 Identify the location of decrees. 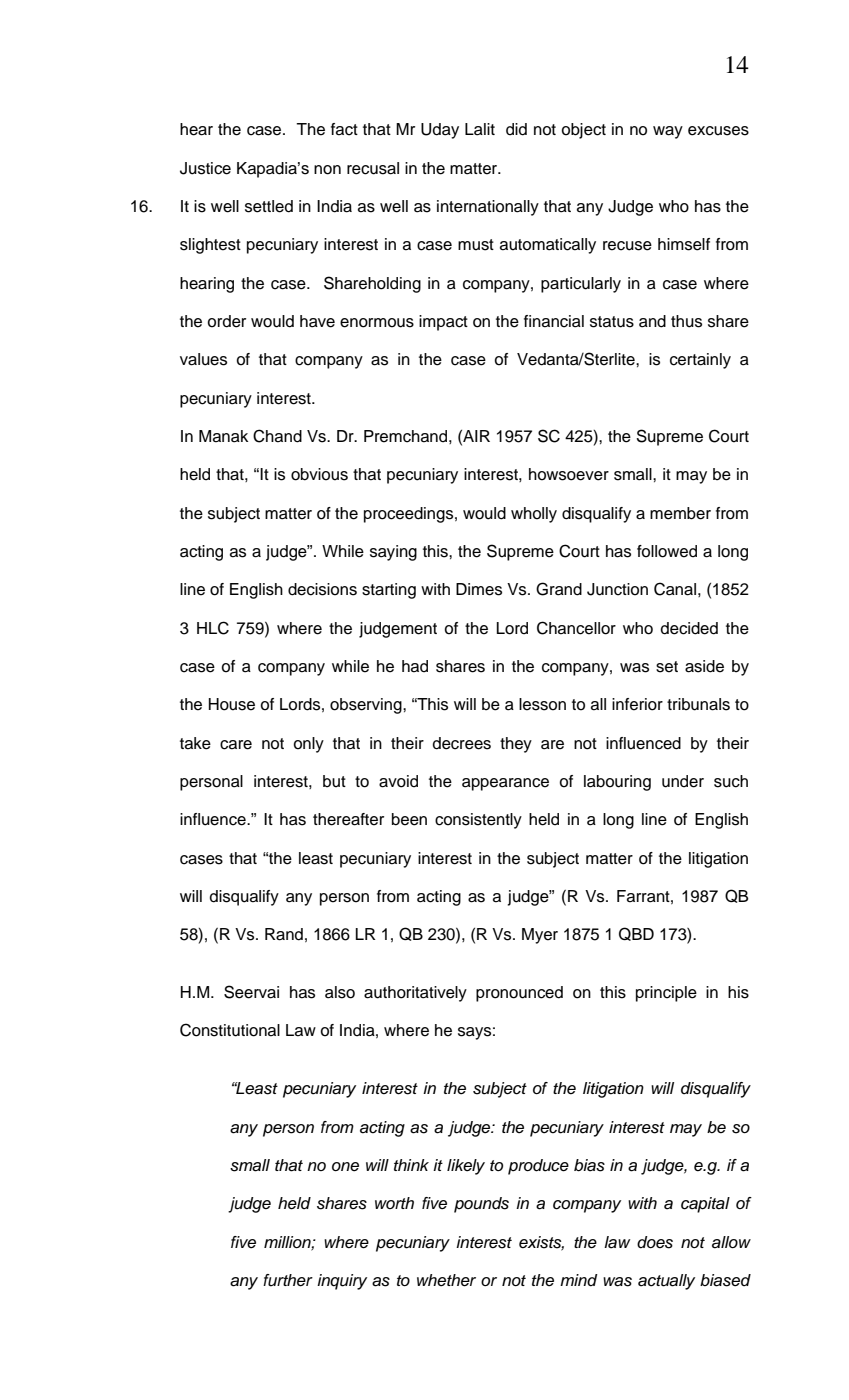
(462, 743).
